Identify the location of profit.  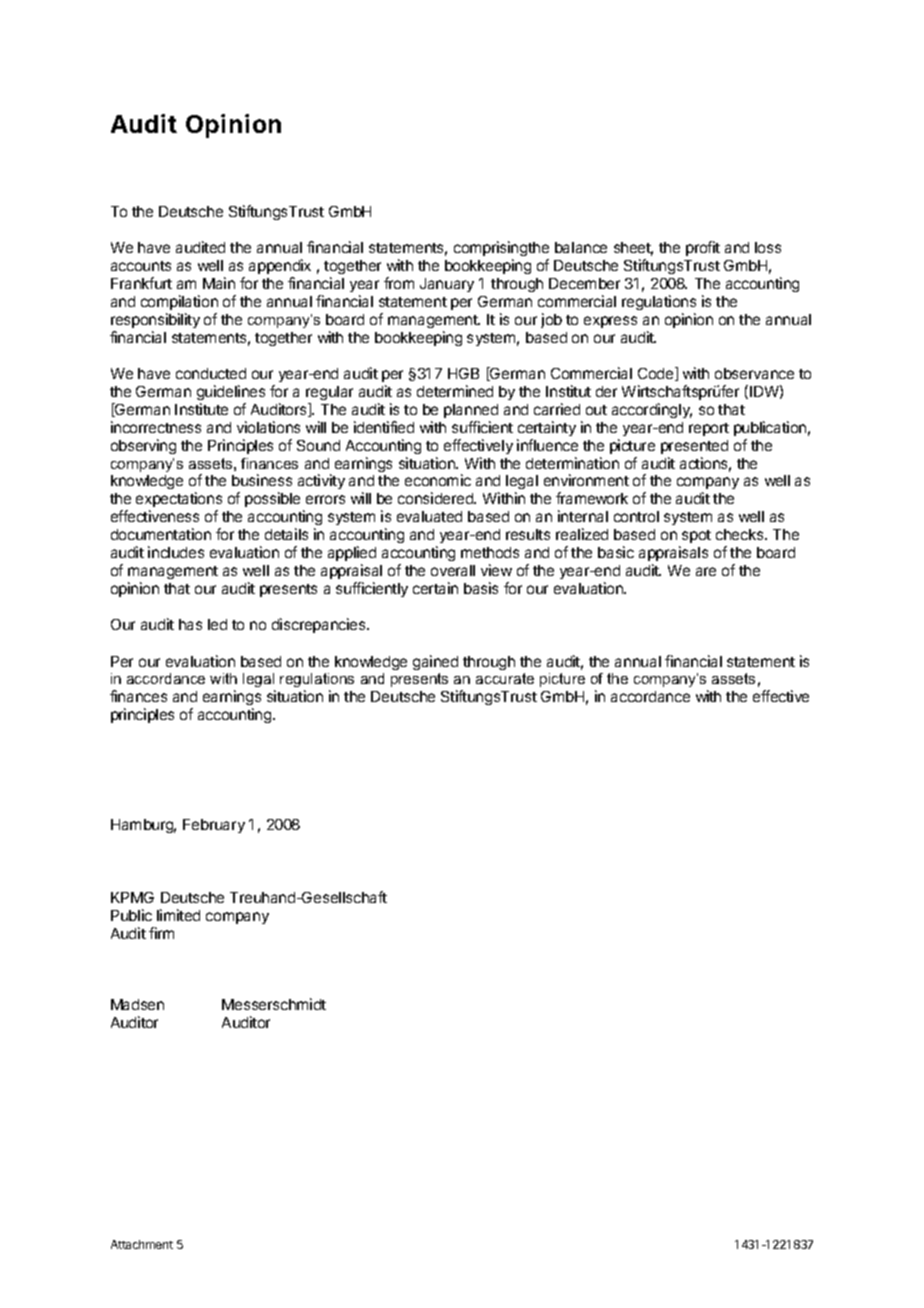
(703, 248).
